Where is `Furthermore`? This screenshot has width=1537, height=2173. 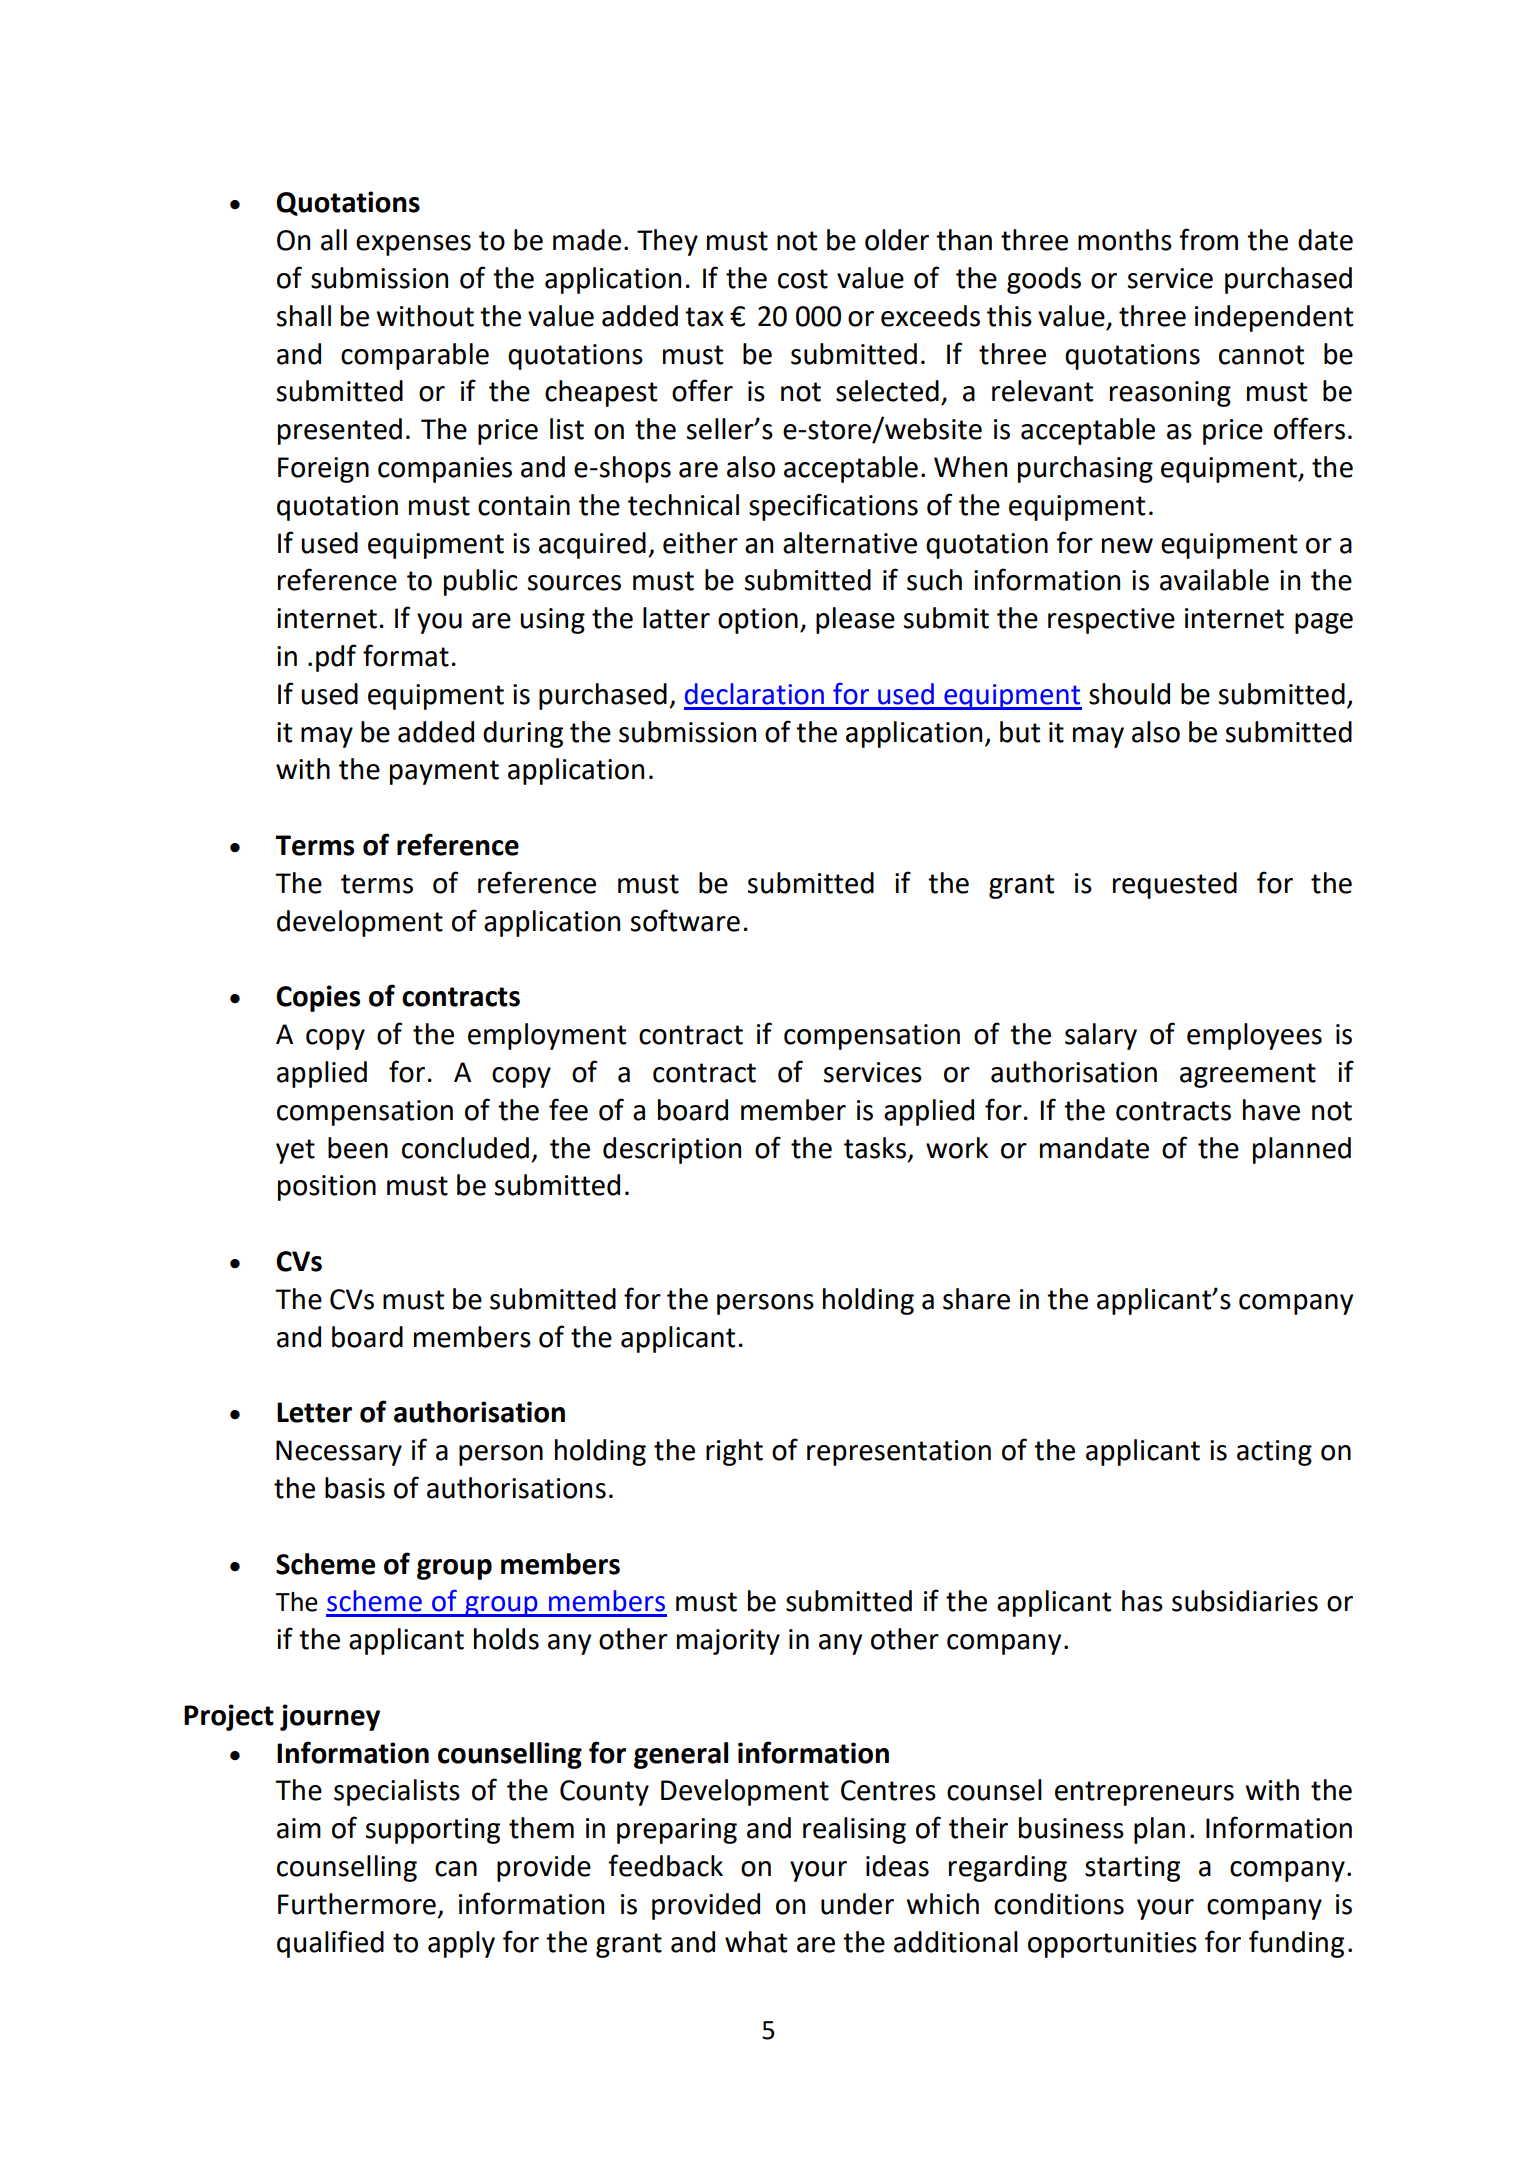 Furthermore is located at coordinates (357, 1904).
